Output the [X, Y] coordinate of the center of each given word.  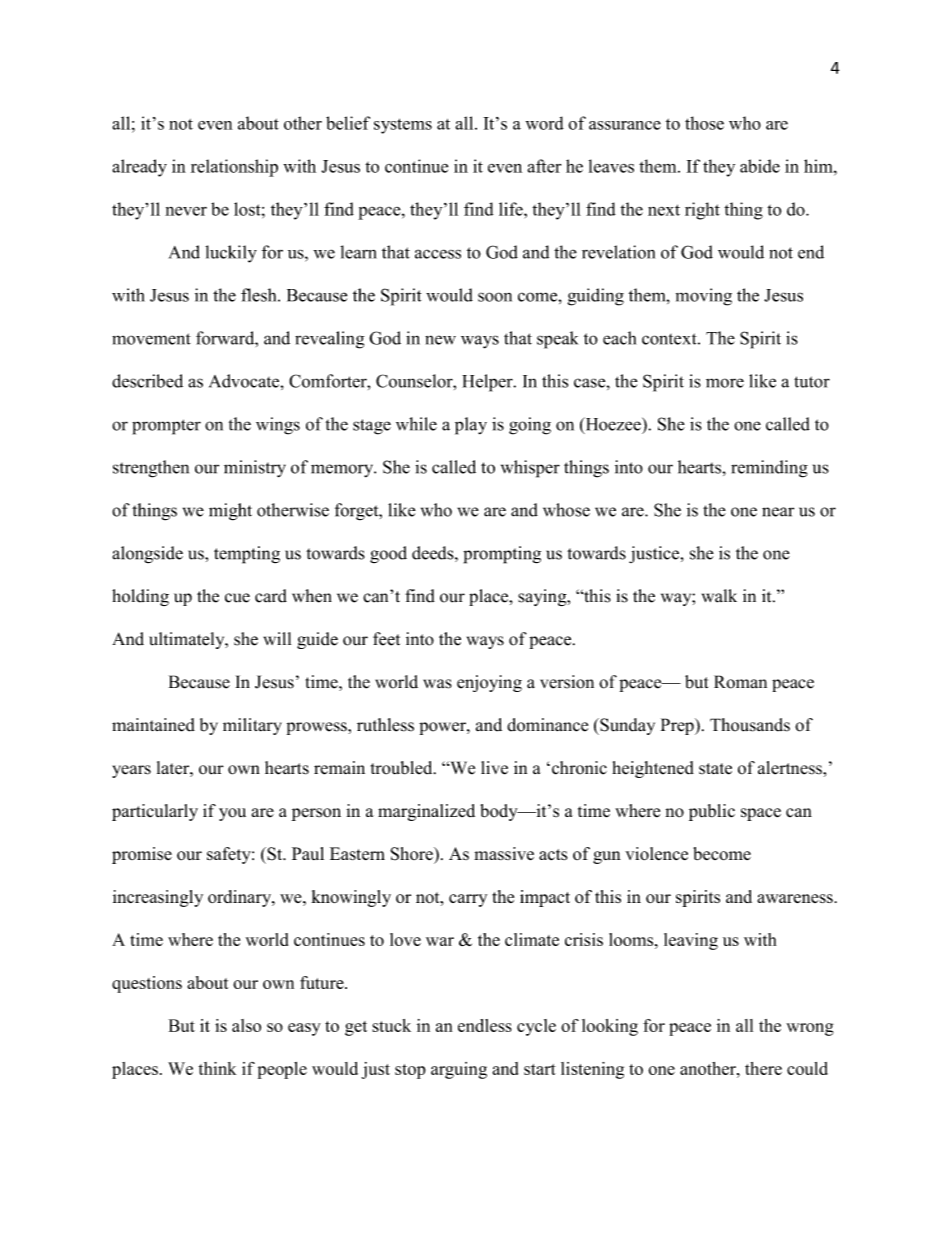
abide [760, 166]
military [252, 726]
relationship [234, 168]
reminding [769, 469]
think [217, 1068]
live [494, 768]
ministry [255, 469]
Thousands [750, 725]
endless [485, 1025]
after [544, 166]
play [471, 426]
